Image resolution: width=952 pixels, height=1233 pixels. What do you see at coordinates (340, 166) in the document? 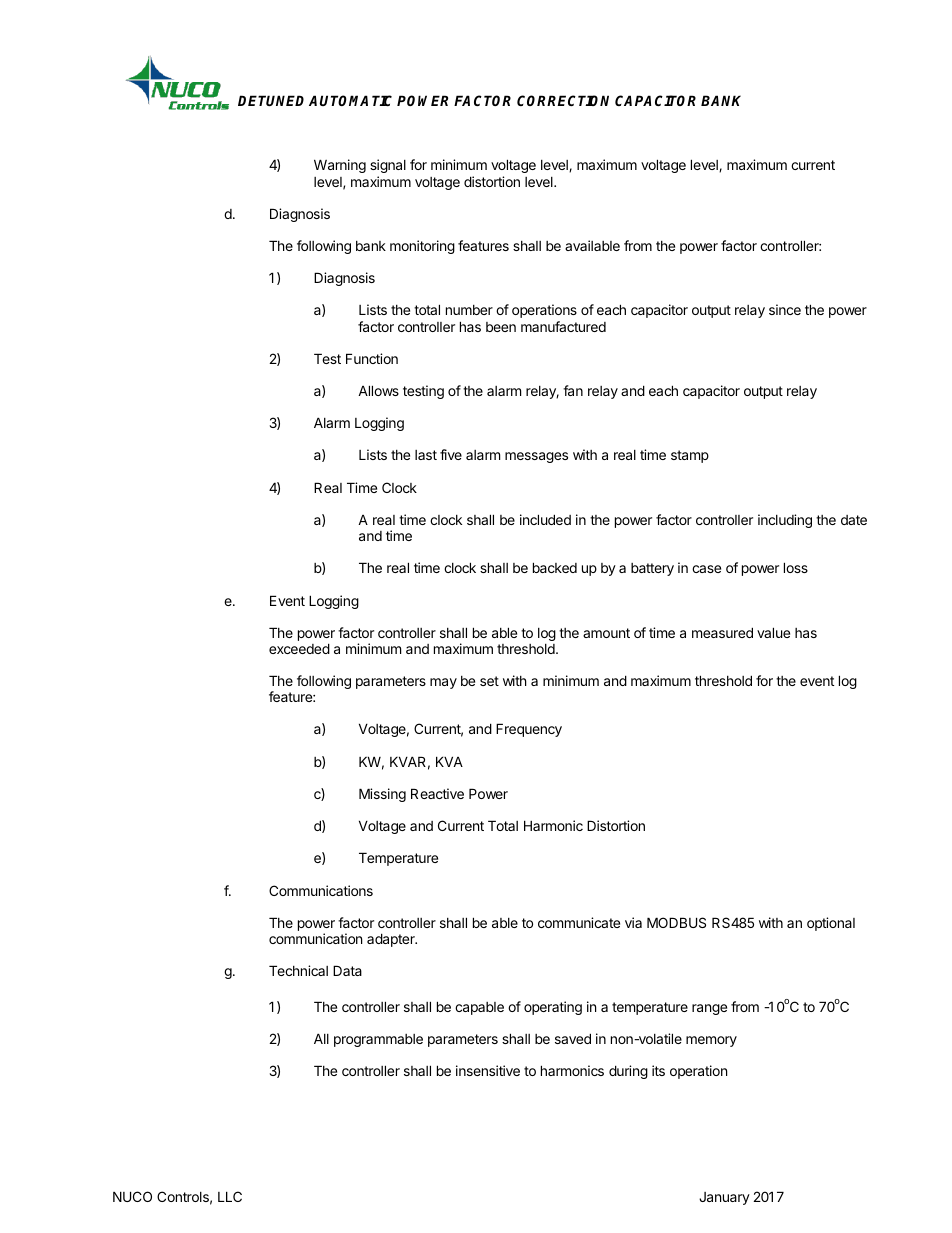
I see `Warning` at bounding box center [340, 166].
